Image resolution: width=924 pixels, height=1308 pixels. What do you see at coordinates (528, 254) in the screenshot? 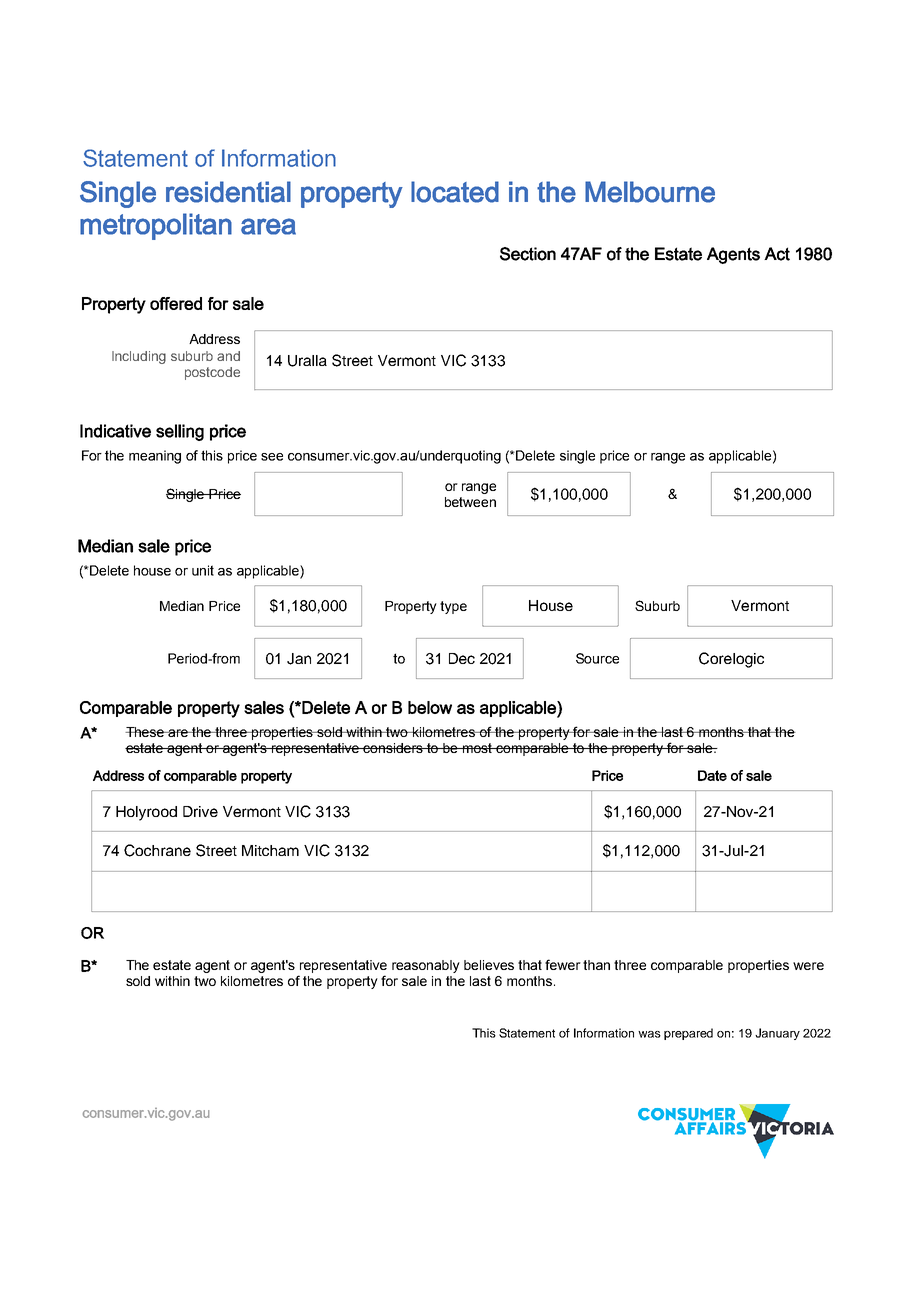
I see `Section` at bounding box center [528, 254].
